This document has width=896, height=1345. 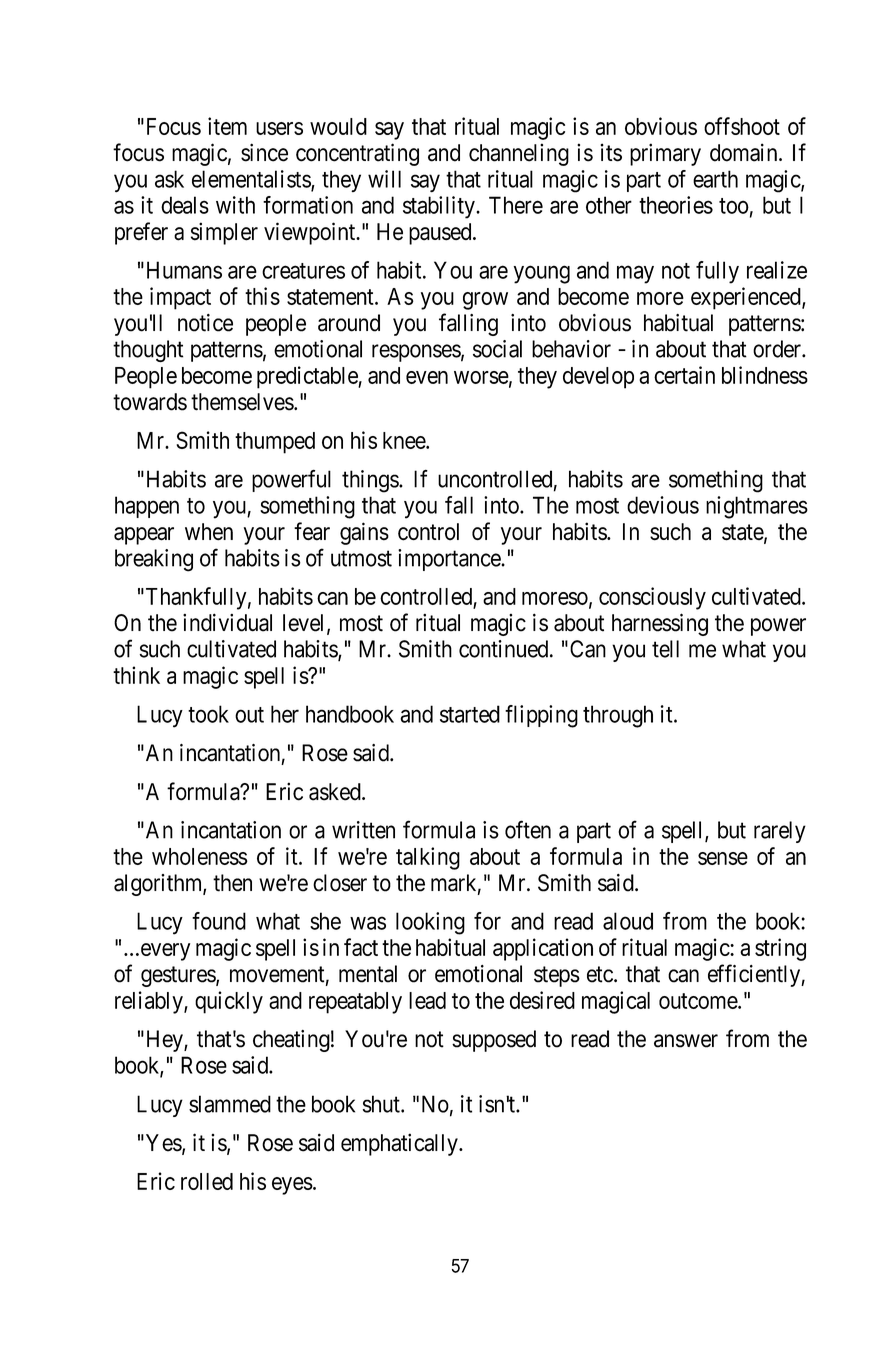 I want to click on sense, so click(x=723, y=858).
